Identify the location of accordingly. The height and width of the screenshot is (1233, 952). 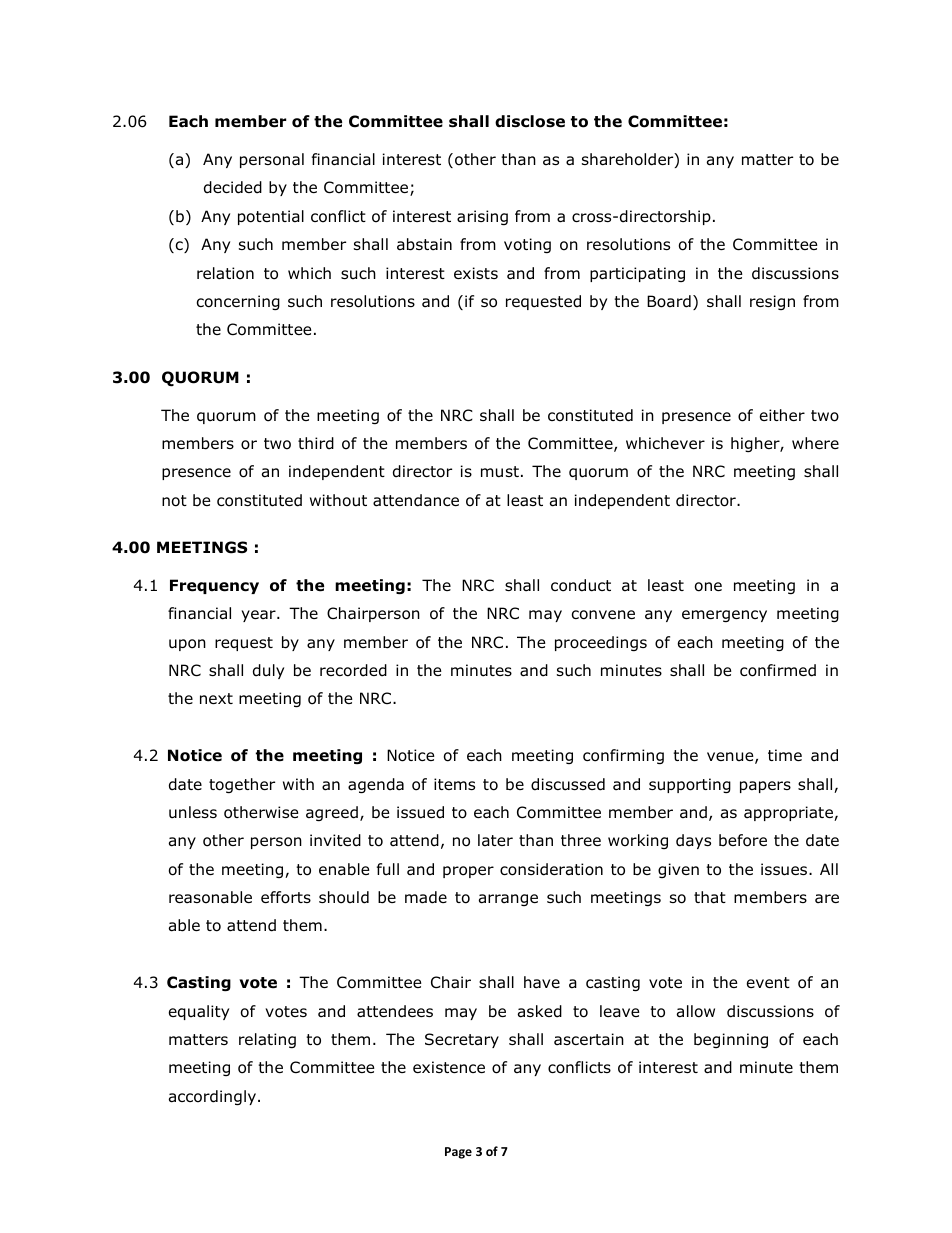
(212, 1097).
